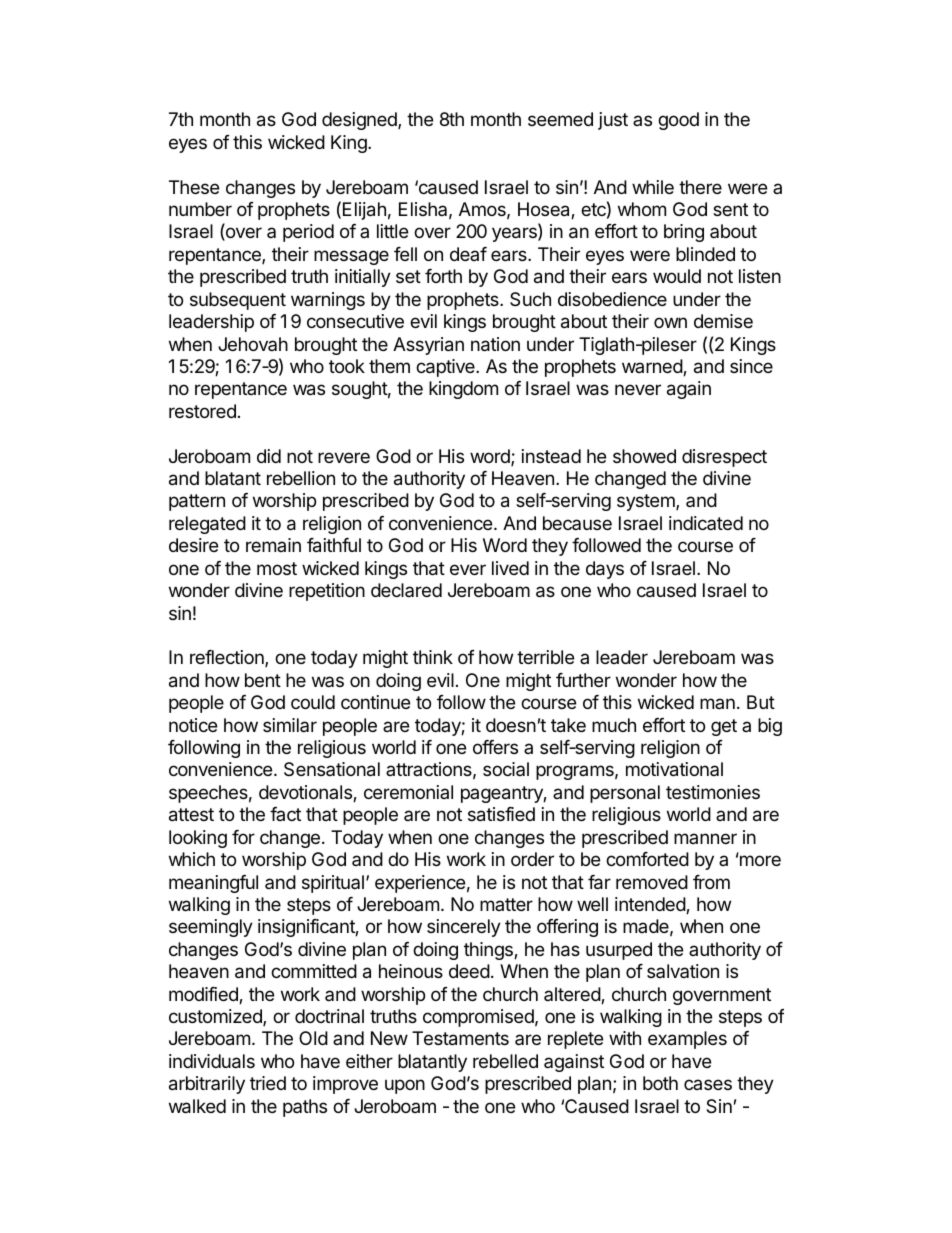 This page has width=952, height=1233. Describe the element at coordinates (268, 1083) in the page. I see `tried` at that location.
